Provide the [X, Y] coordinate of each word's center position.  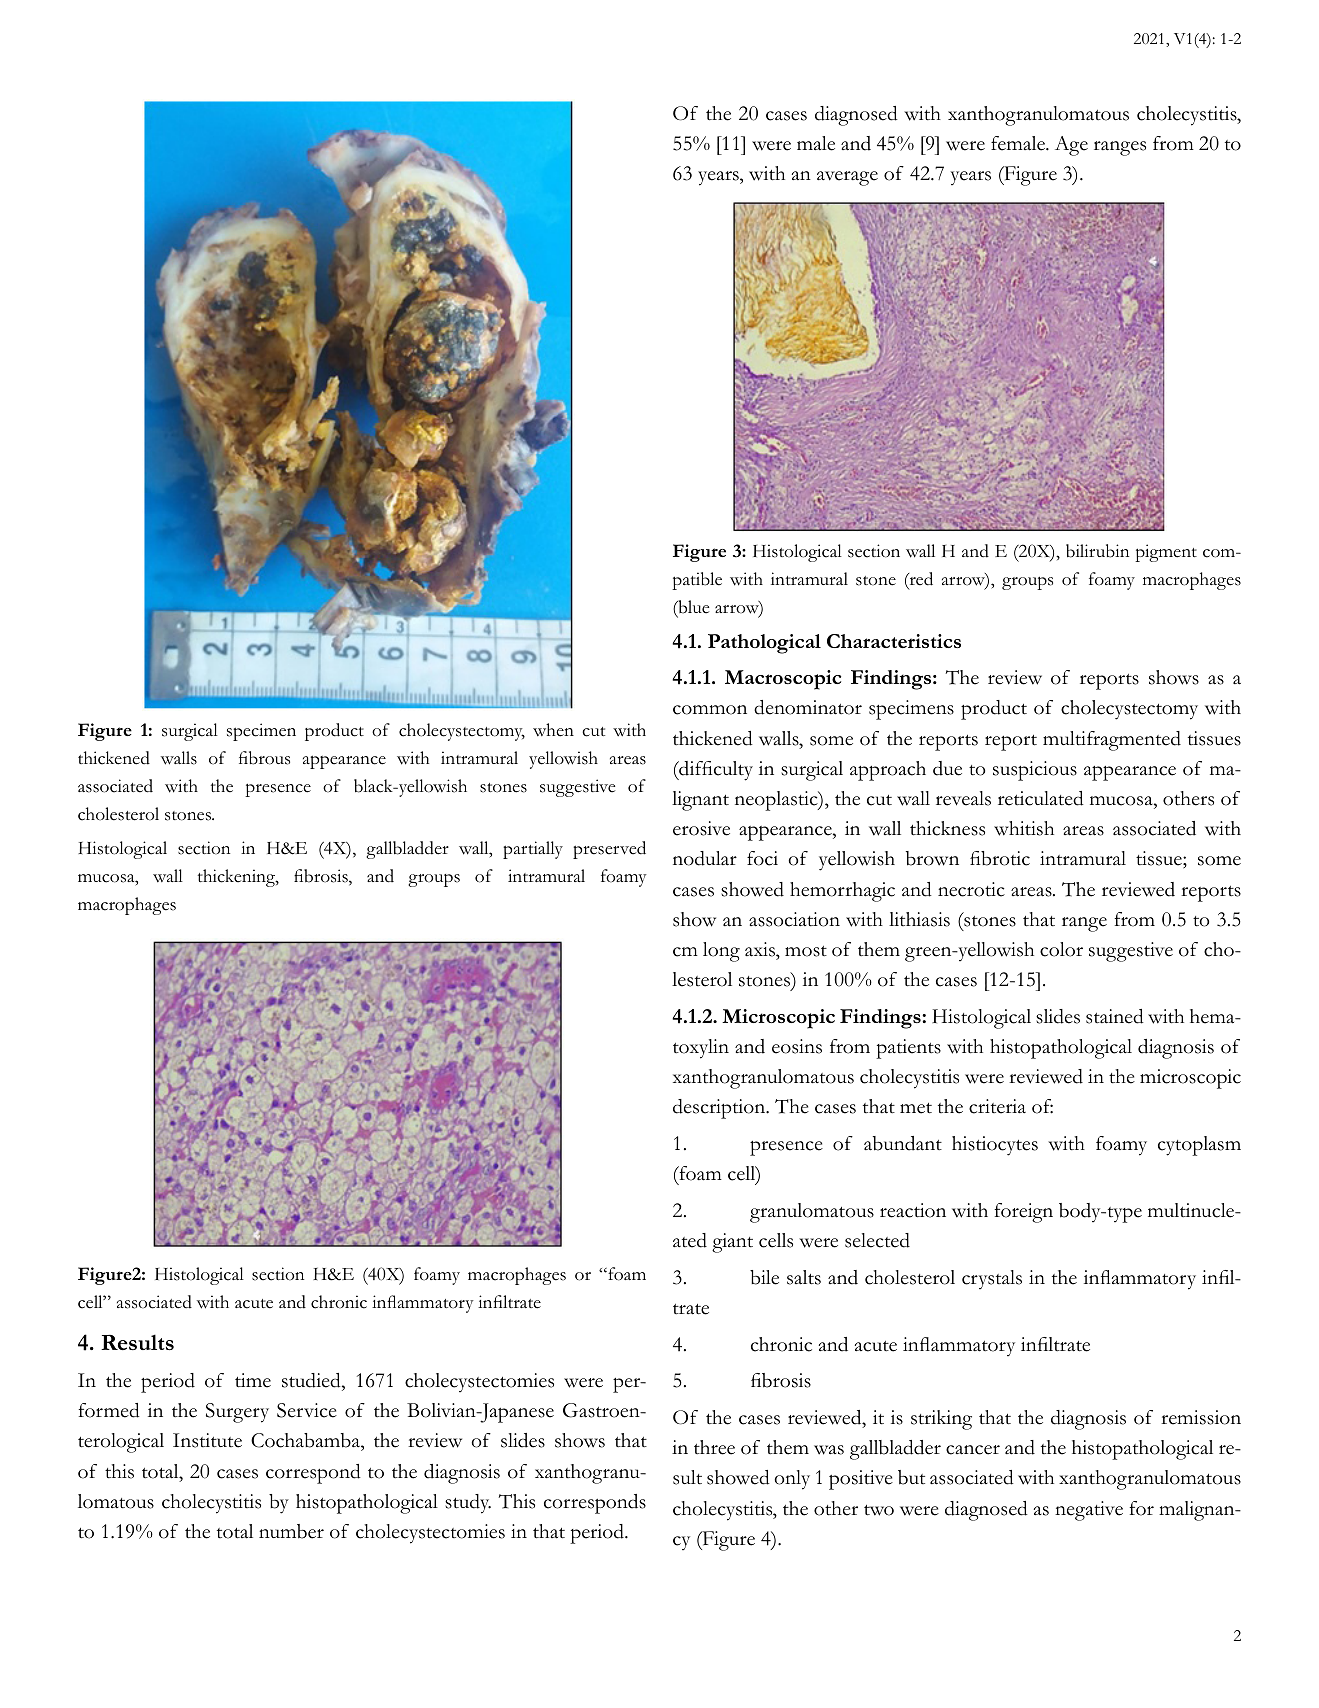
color [1061, 949]
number [291, 1531]
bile [764, 1277]
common [710, 710]
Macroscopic [783, 680]
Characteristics [894, 641]
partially [533, 850]
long [721, 952]
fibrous [264, 758]
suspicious [1035, 771]
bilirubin [1097, 551]
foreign [1023, 1213]
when [553, 730]
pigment [1166, 553]
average [847, 178]
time [253, 1380]
